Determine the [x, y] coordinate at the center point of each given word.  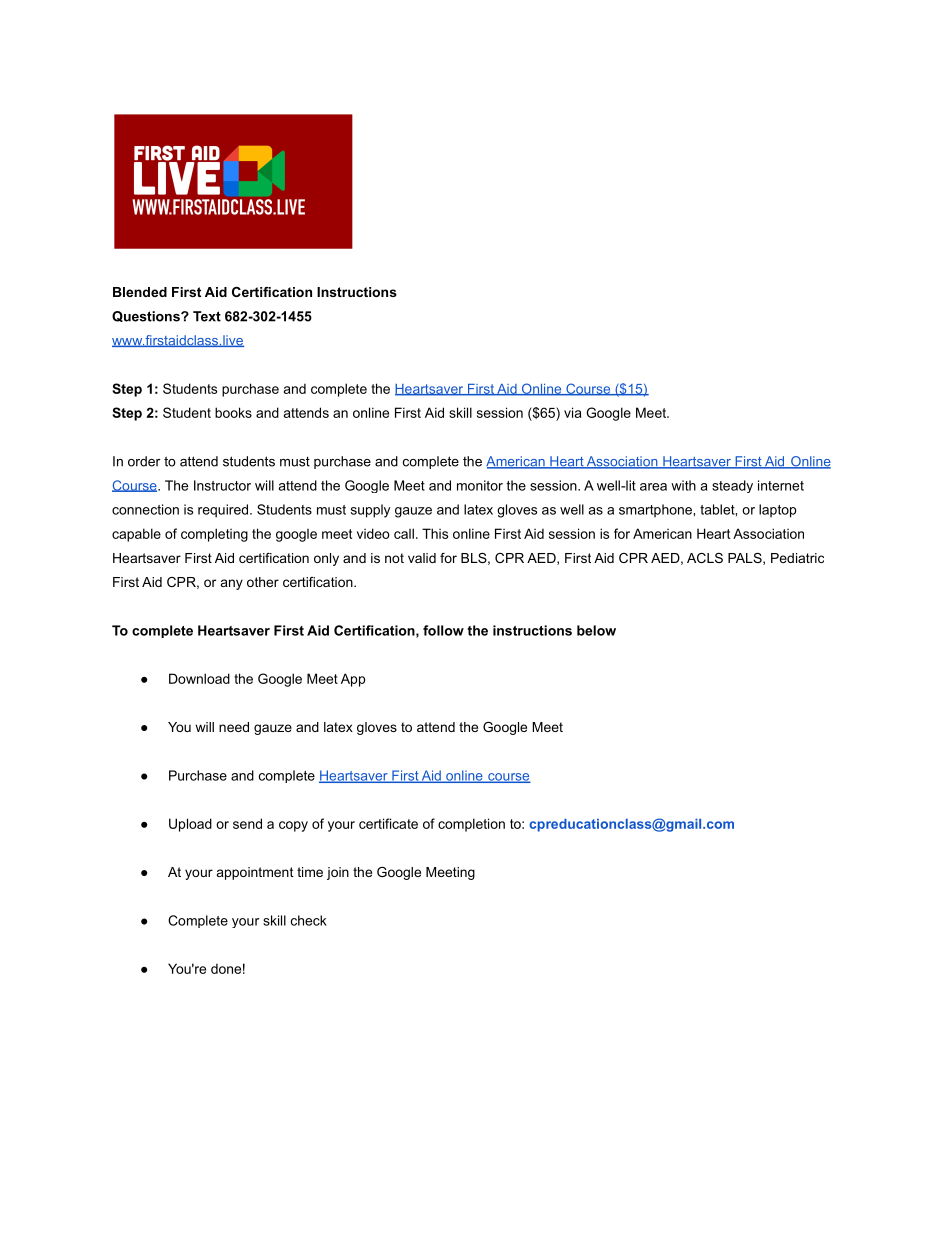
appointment [255, 873]
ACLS [705, 558]
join [338, 873]
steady [732, 486]
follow [443, 630]
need [234, 727]
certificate [388, 823]
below [596, 630]
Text [207, 316]
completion [471, 825]
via [573, 412]
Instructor [222, 485]
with [683, 485]
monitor [480, 485]
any [232, 584]
